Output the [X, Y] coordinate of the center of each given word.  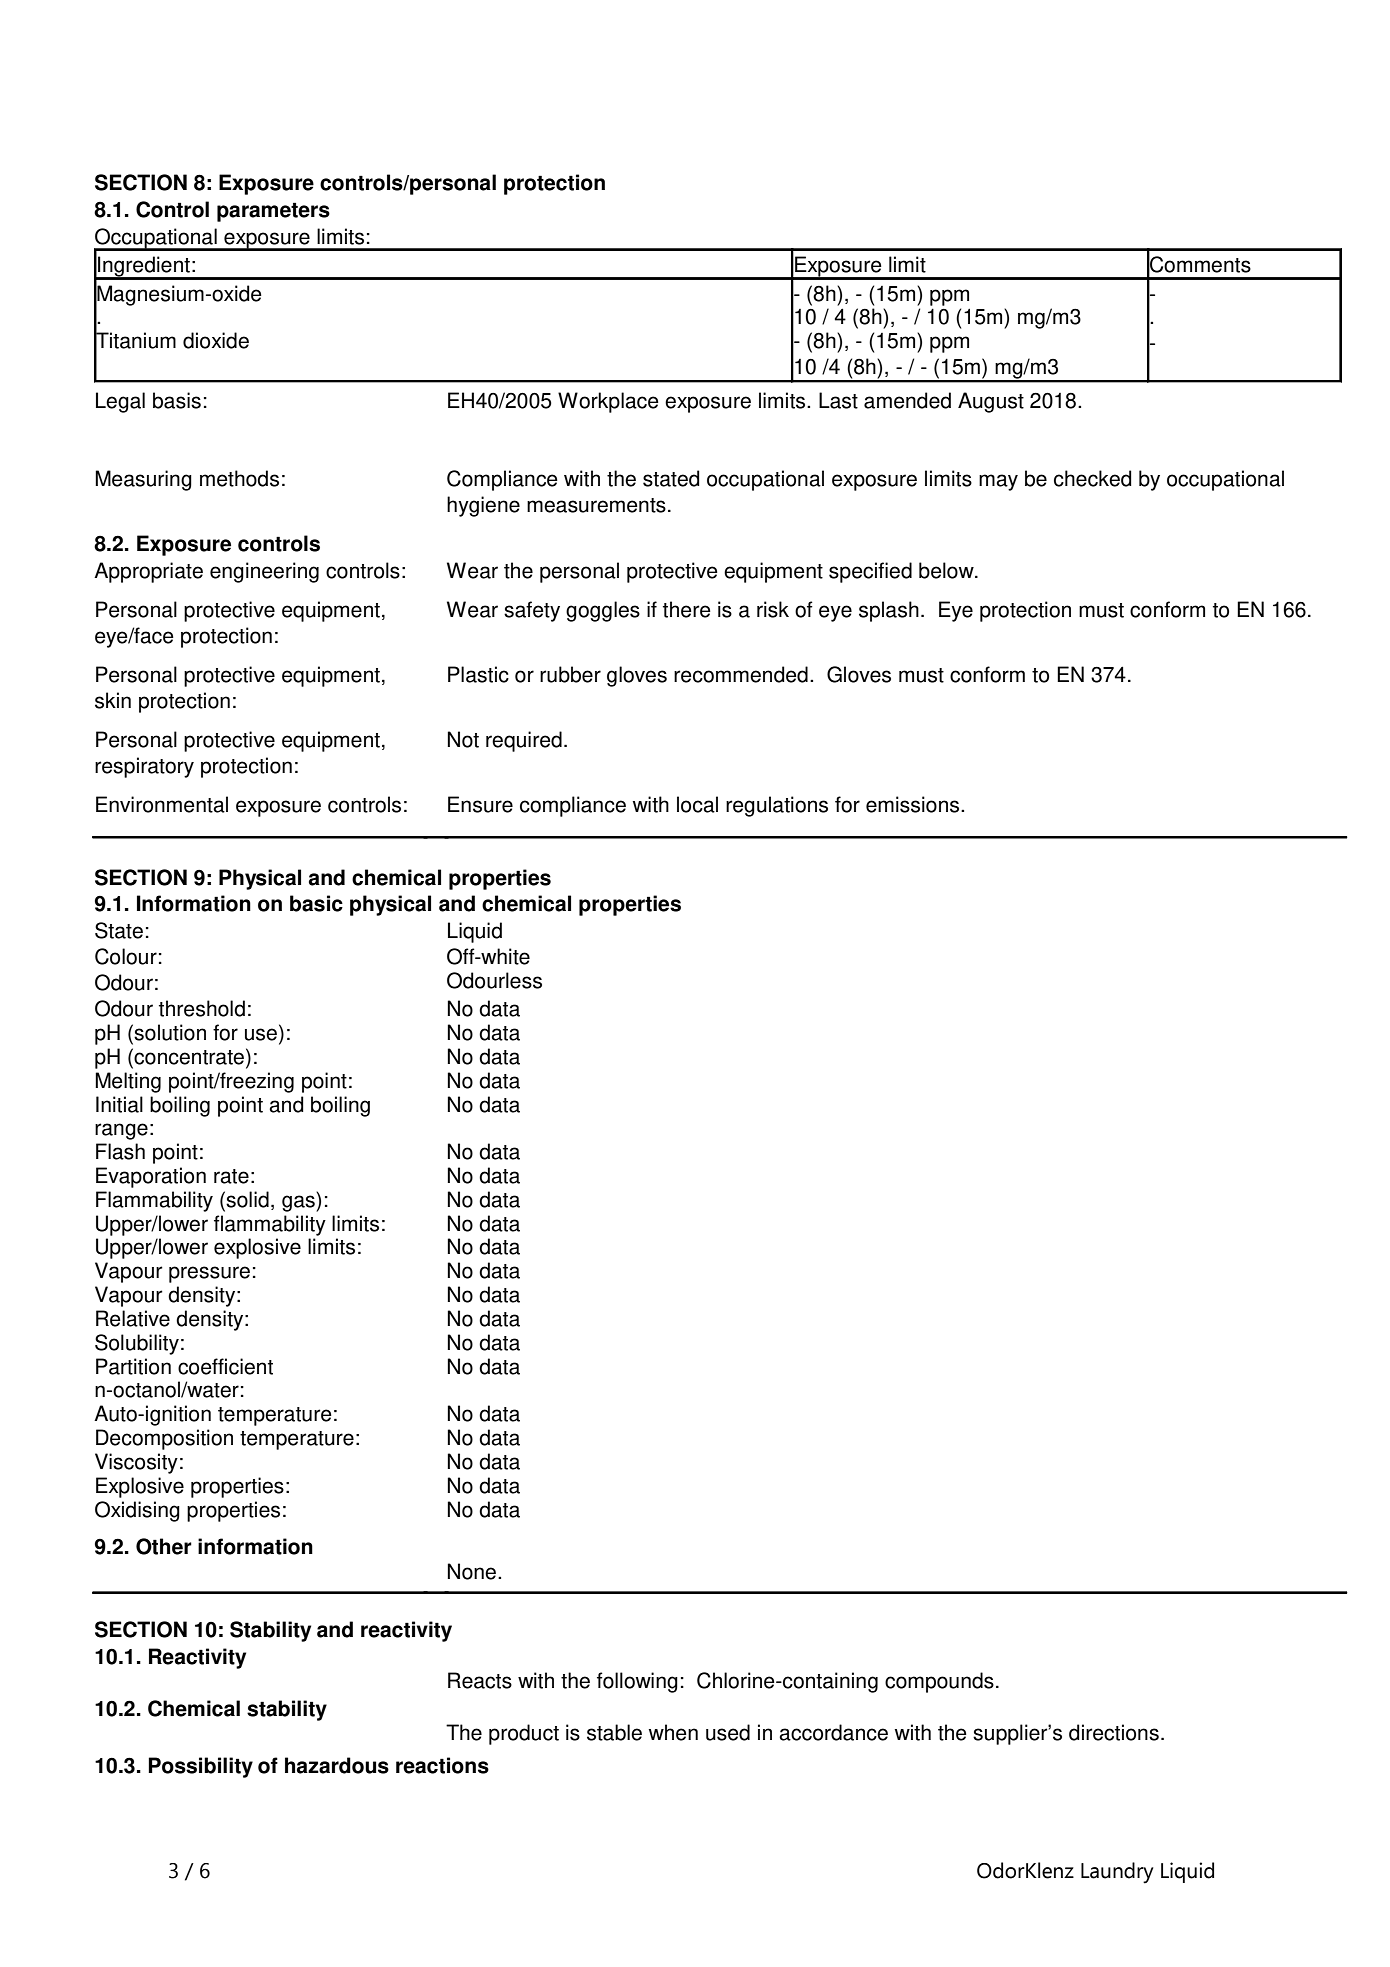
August [991, 402]
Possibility [200, 1767]
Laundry [1117, 1873]
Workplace [608, 402]
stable [614, 1732]
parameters [273, 212]
